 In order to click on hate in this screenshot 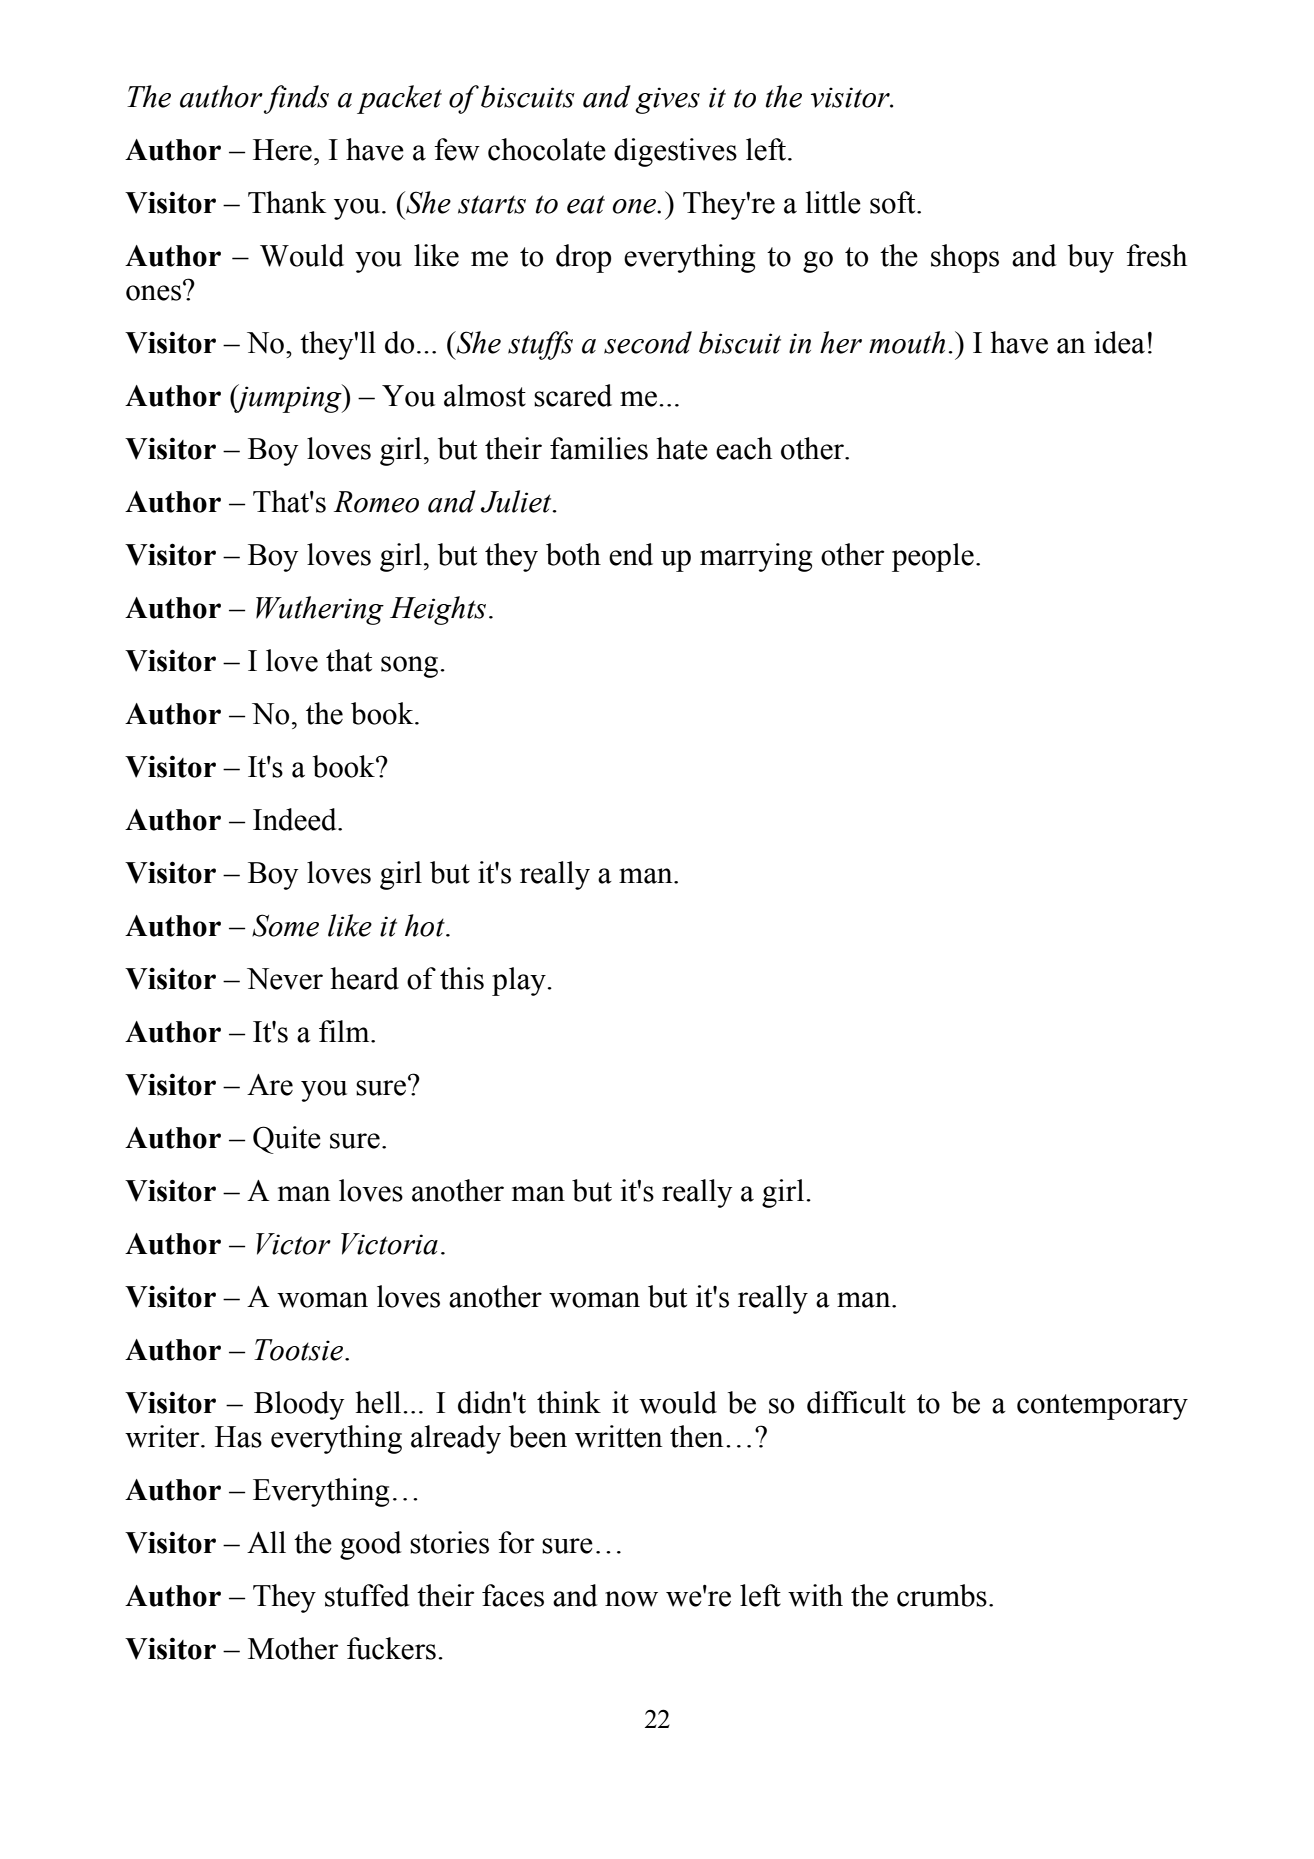, I will do `click(682, 448)`.
